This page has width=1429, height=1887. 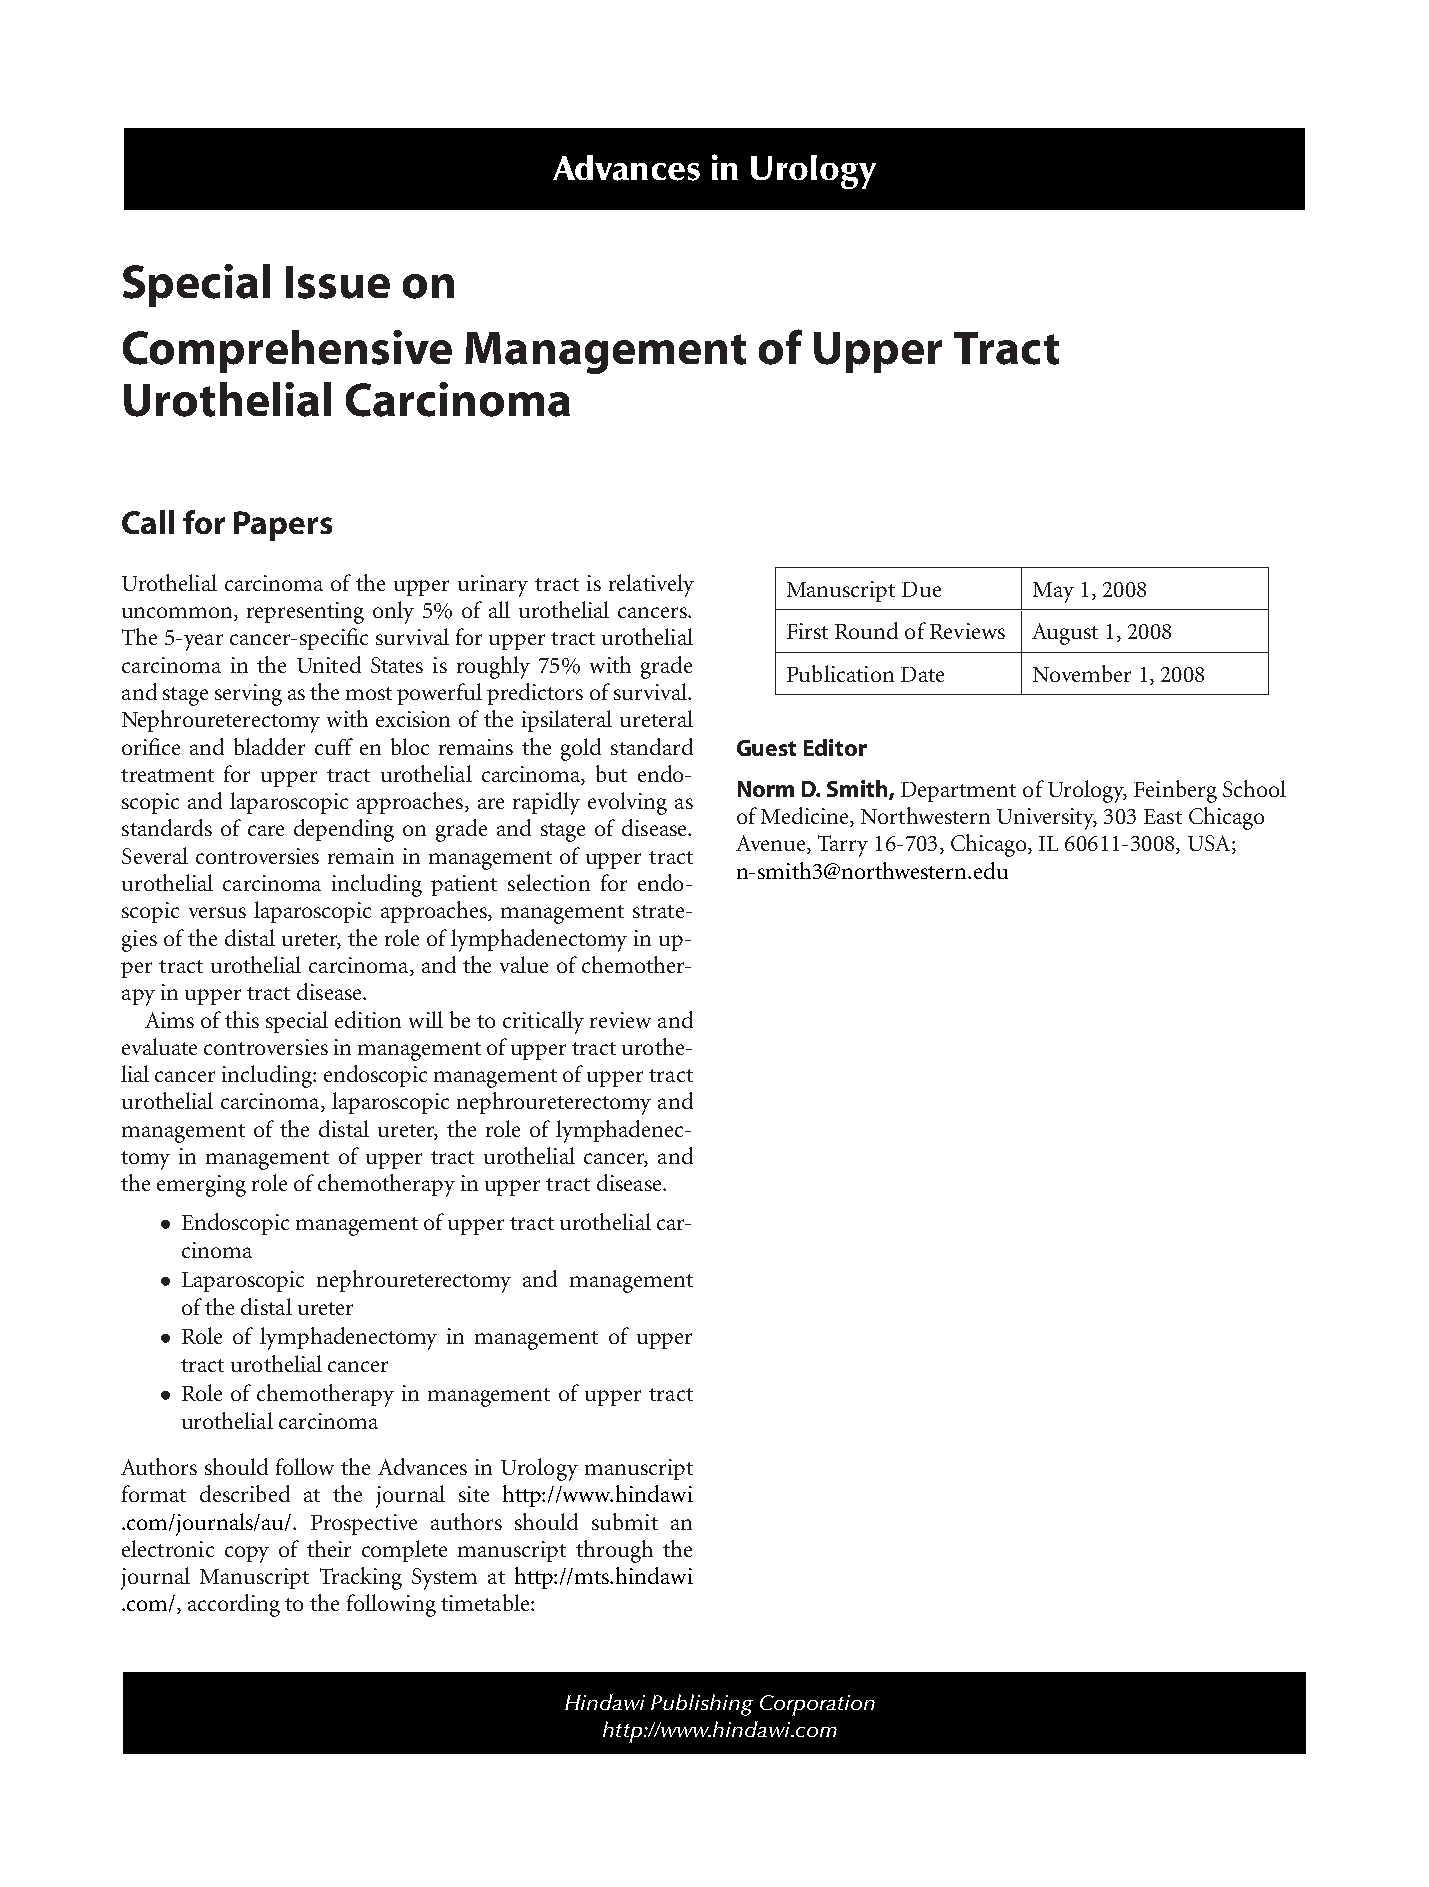 I want to click on Feinberg, so click(x=1175, y=791).
